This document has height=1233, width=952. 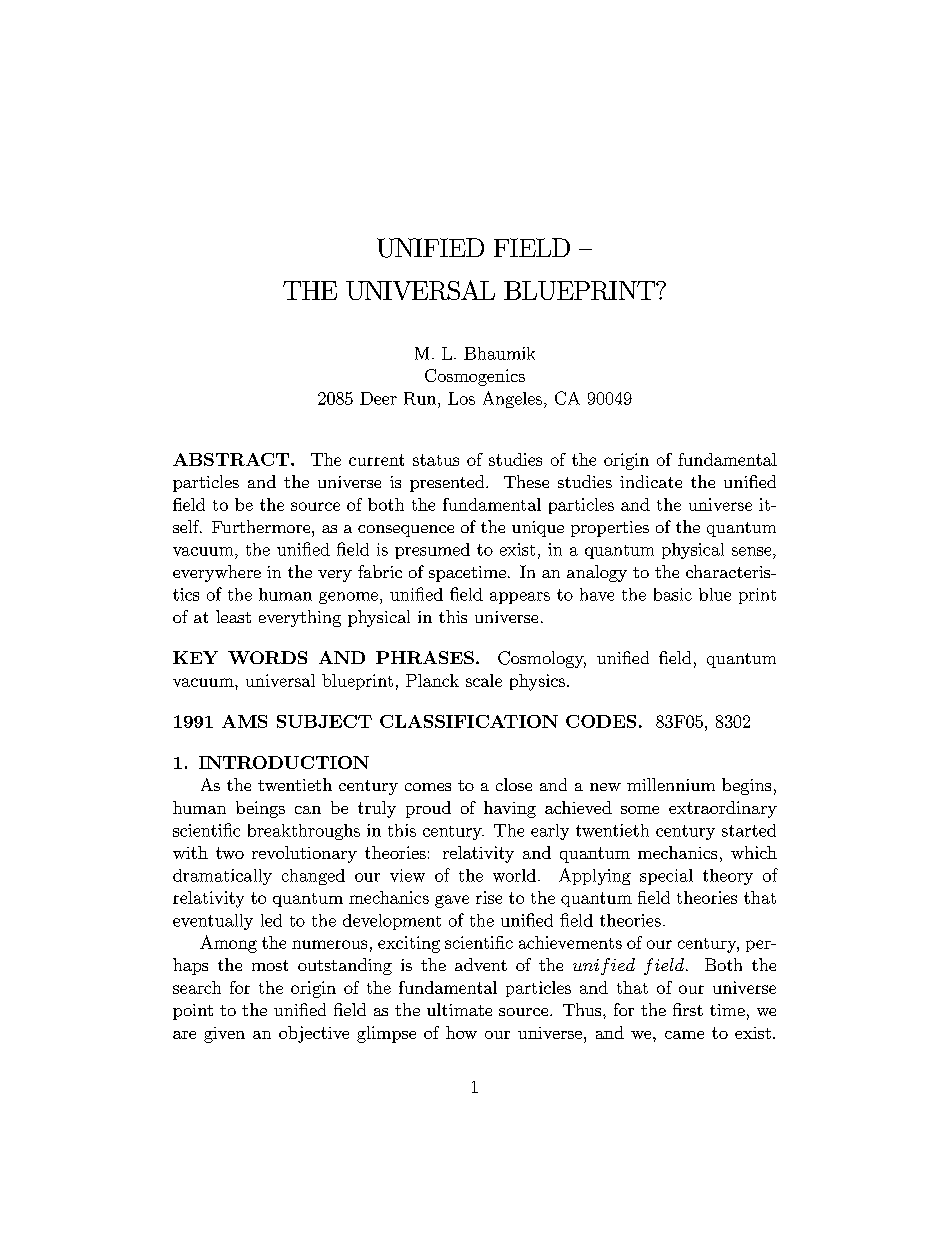 I want to click on ultimate, so click(x=459, y=1009).
